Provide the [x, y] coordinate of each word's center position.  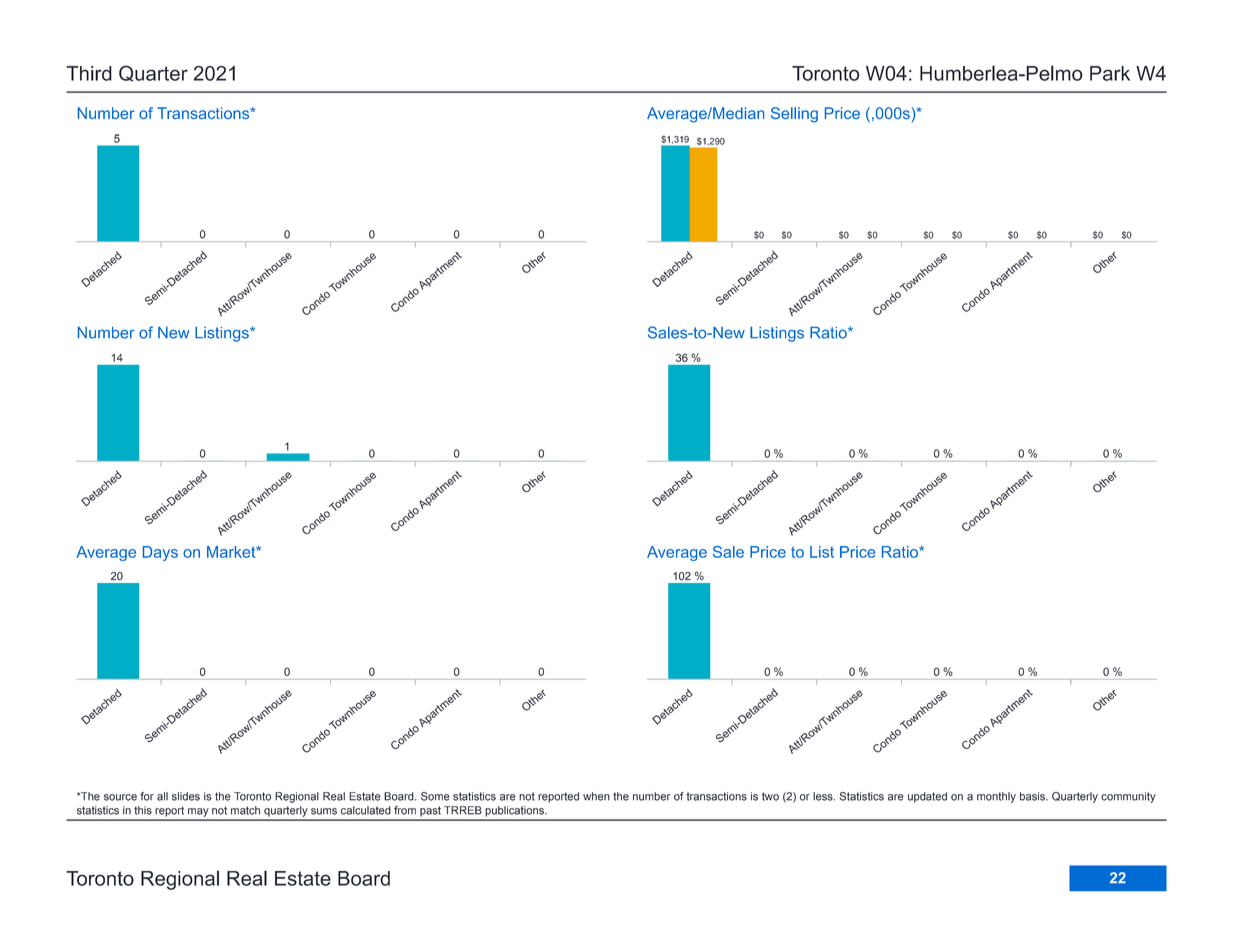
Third [89, 73]
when [596, 796]
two [770, 796]
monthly [996, 797]
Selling [794, 115]
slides [186, 796]
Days [160, 553]
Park [1110, 73]
